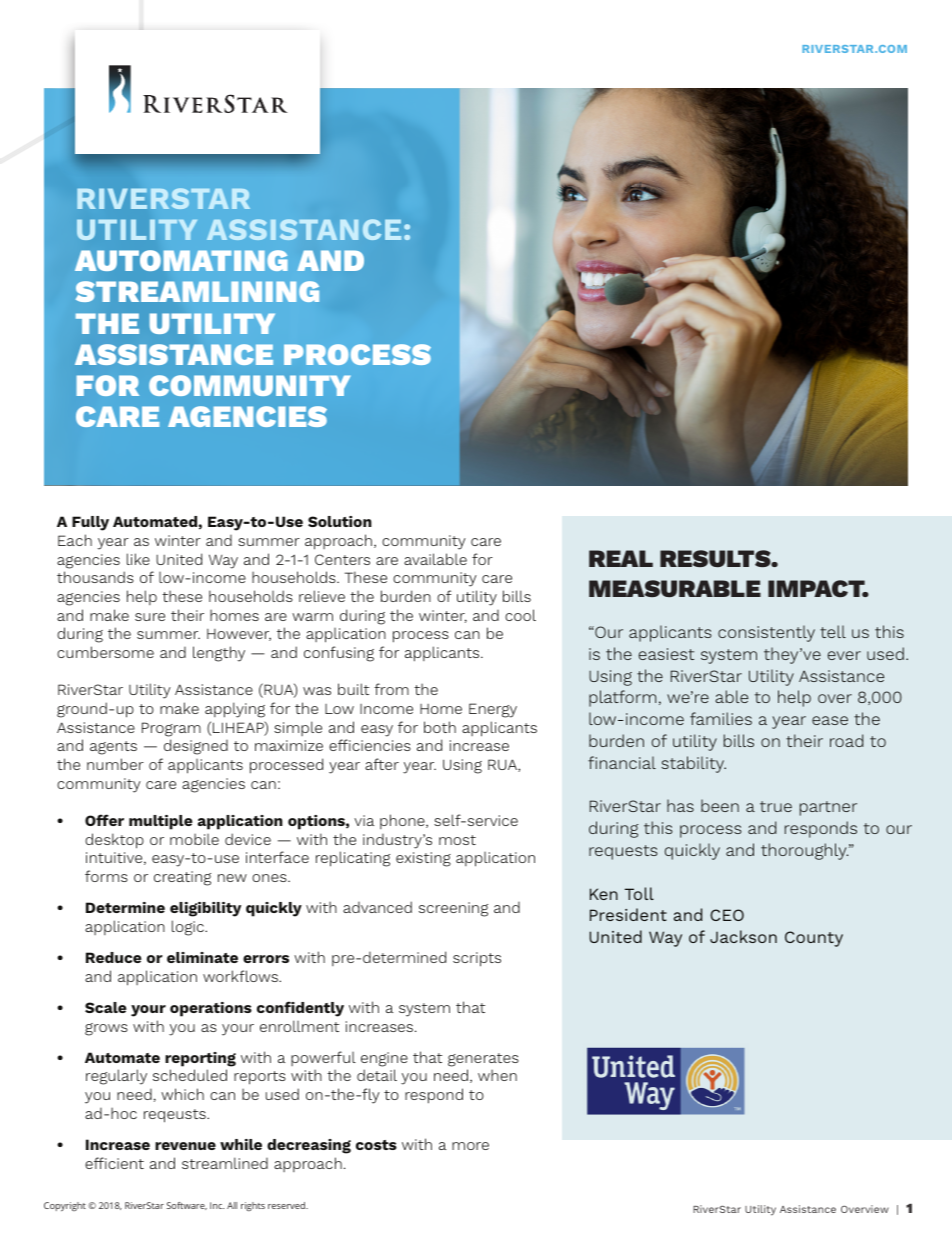 The height and width of the screenshot is (1233, 952). What do you see at coordinates (497, 1075) in the screenshot?
I see `when` at bounding box center [497, 1075].
